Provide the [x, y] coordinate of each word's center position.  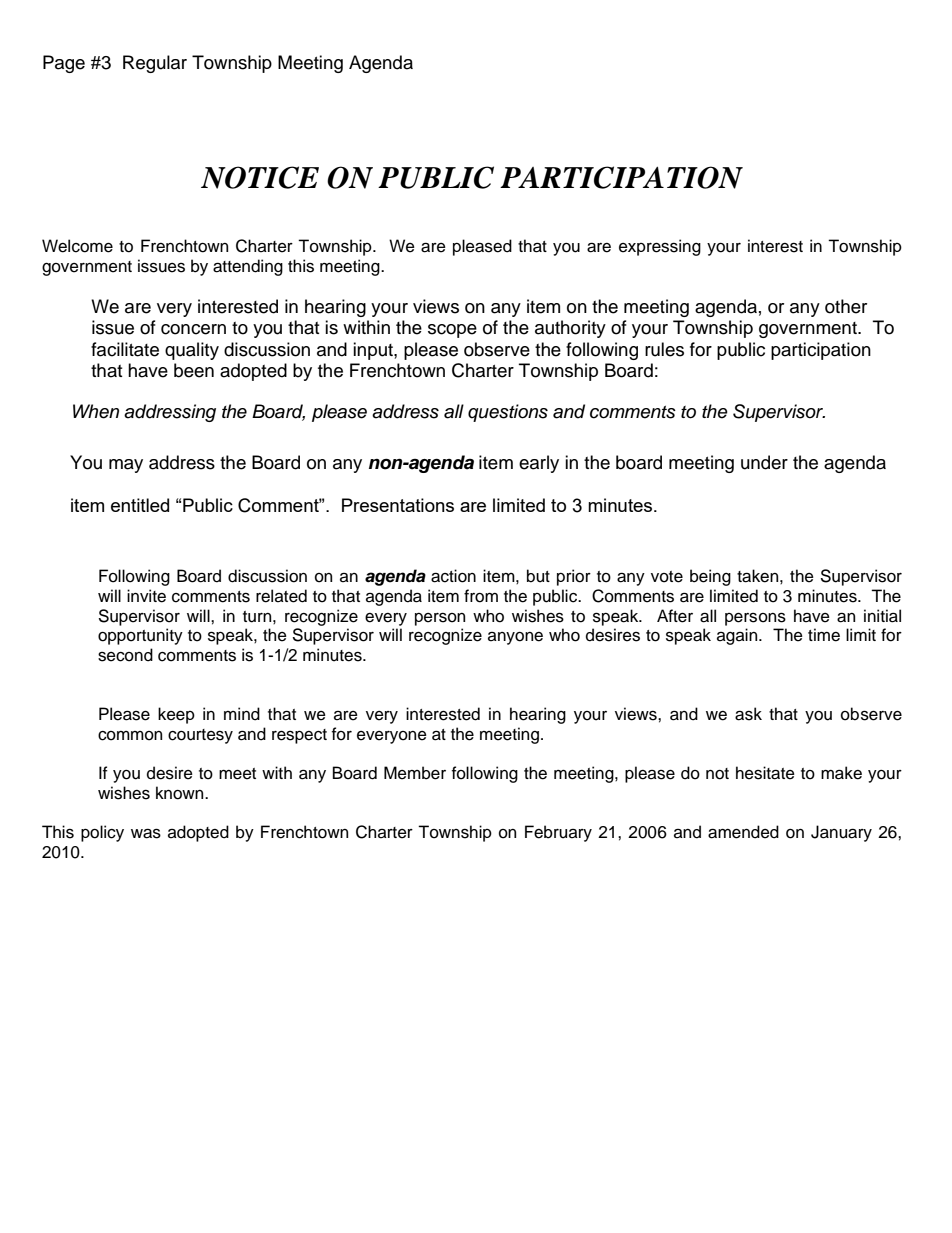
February [558, 833]
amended [743, 832]
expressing [660, 247]
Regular [155, 64]
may [126, 466]
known [181, 793]
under [764, 462]
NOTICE [260, 177]
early [539, 464]
